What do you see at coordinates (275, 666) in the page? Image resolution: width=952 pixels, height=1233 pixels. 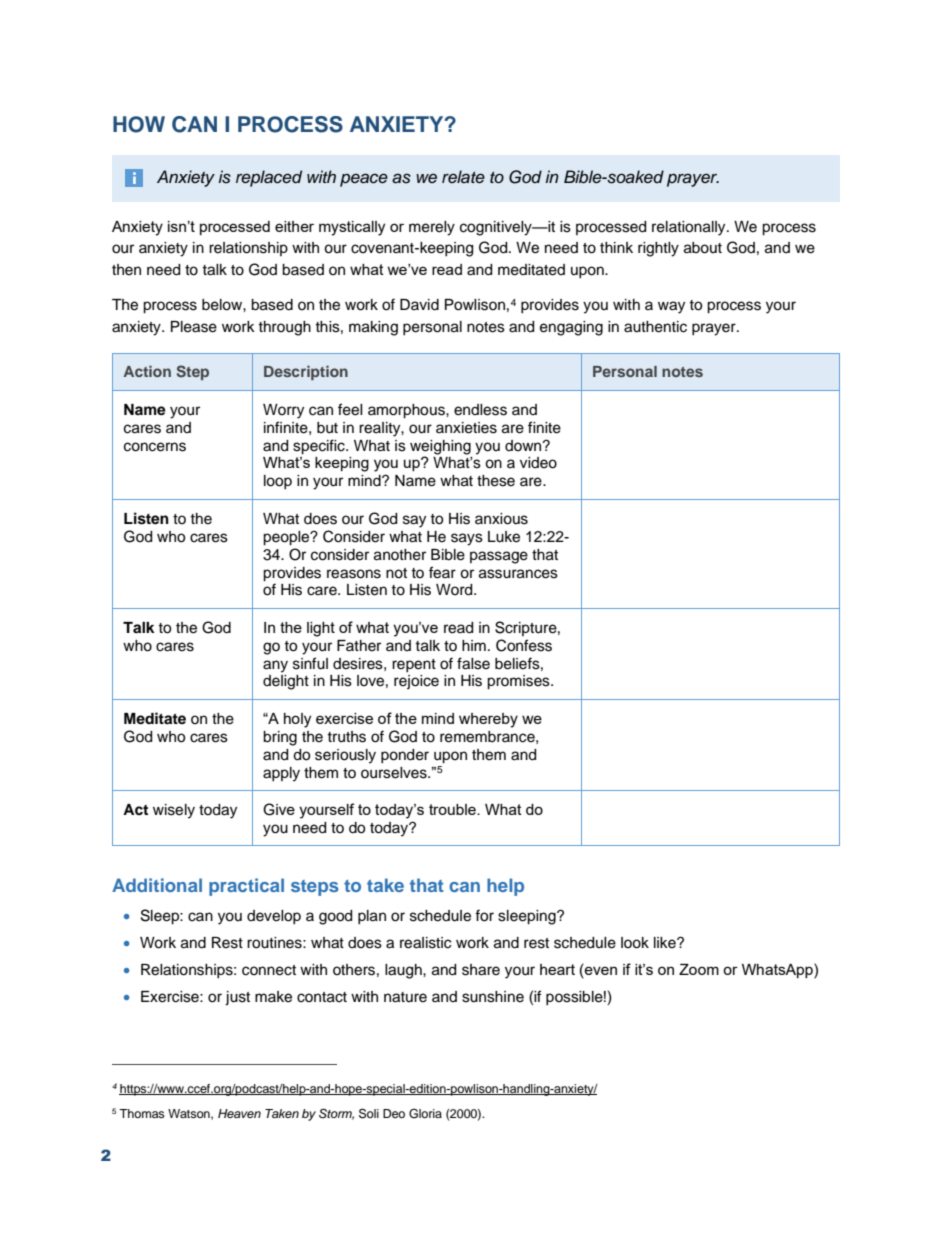 I see `any` at bounding box center [275, 666].
